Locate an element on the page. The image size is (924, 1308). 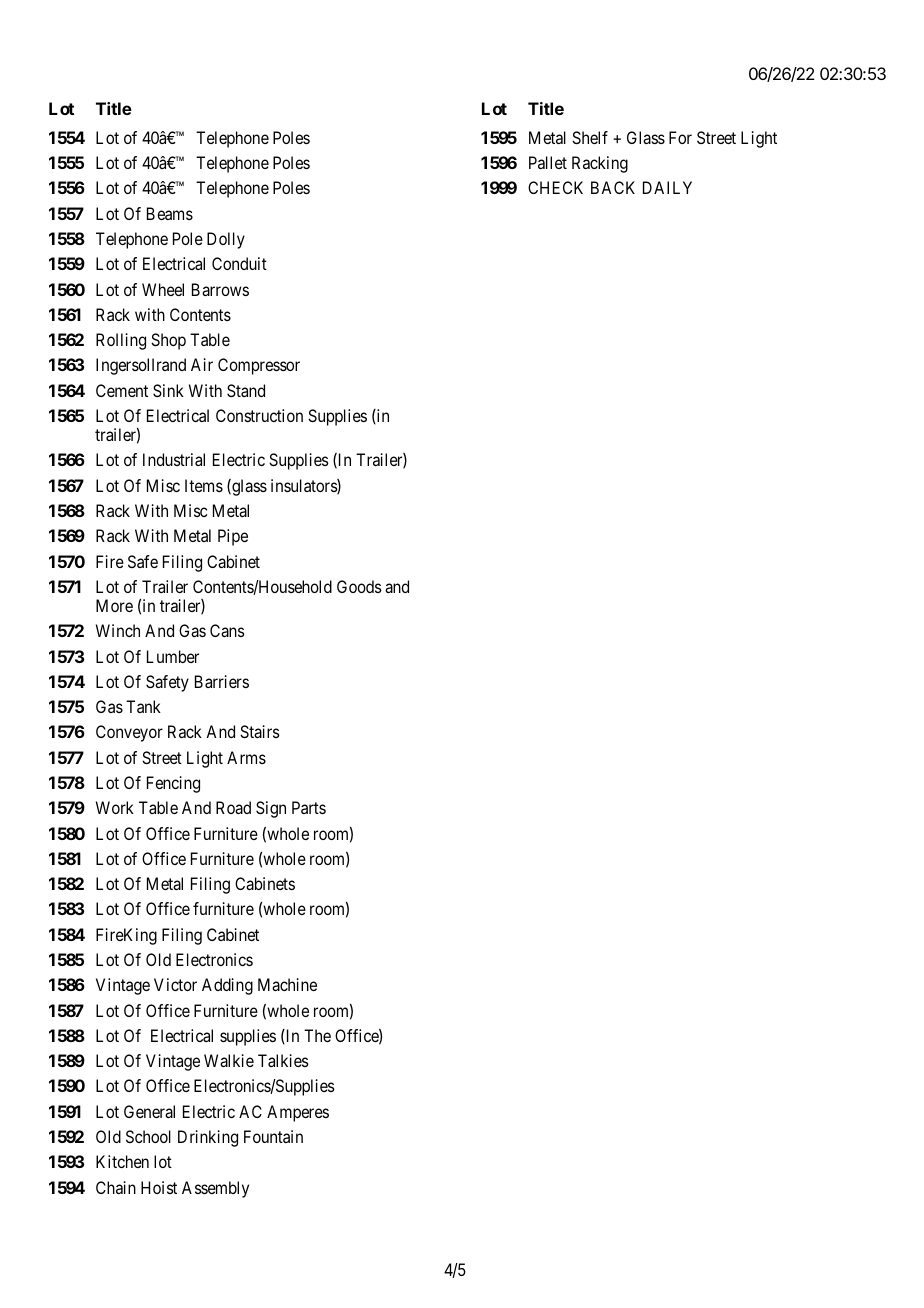
Beams is located at coordinates (170, 213).
